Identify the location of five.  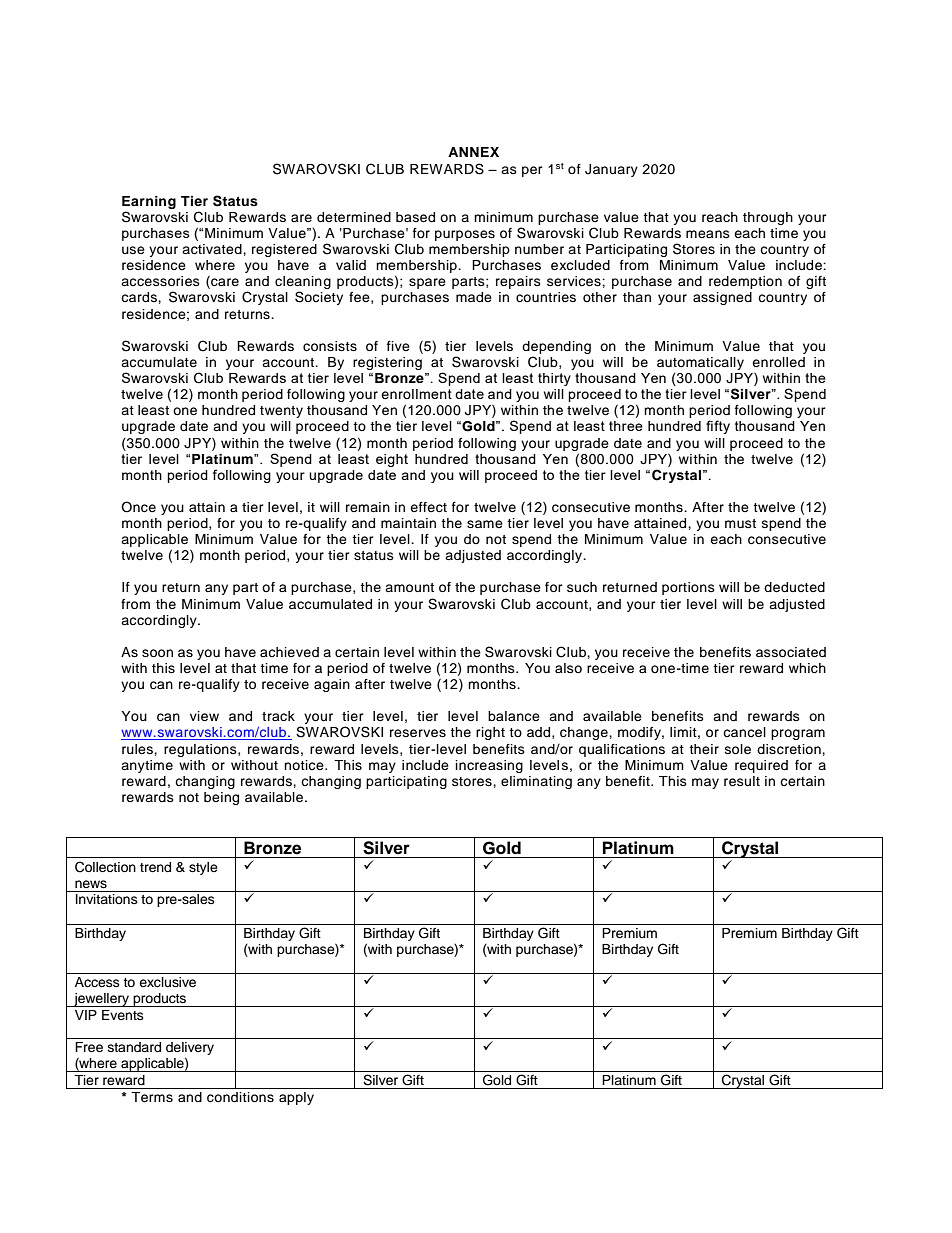
(398, 346).
